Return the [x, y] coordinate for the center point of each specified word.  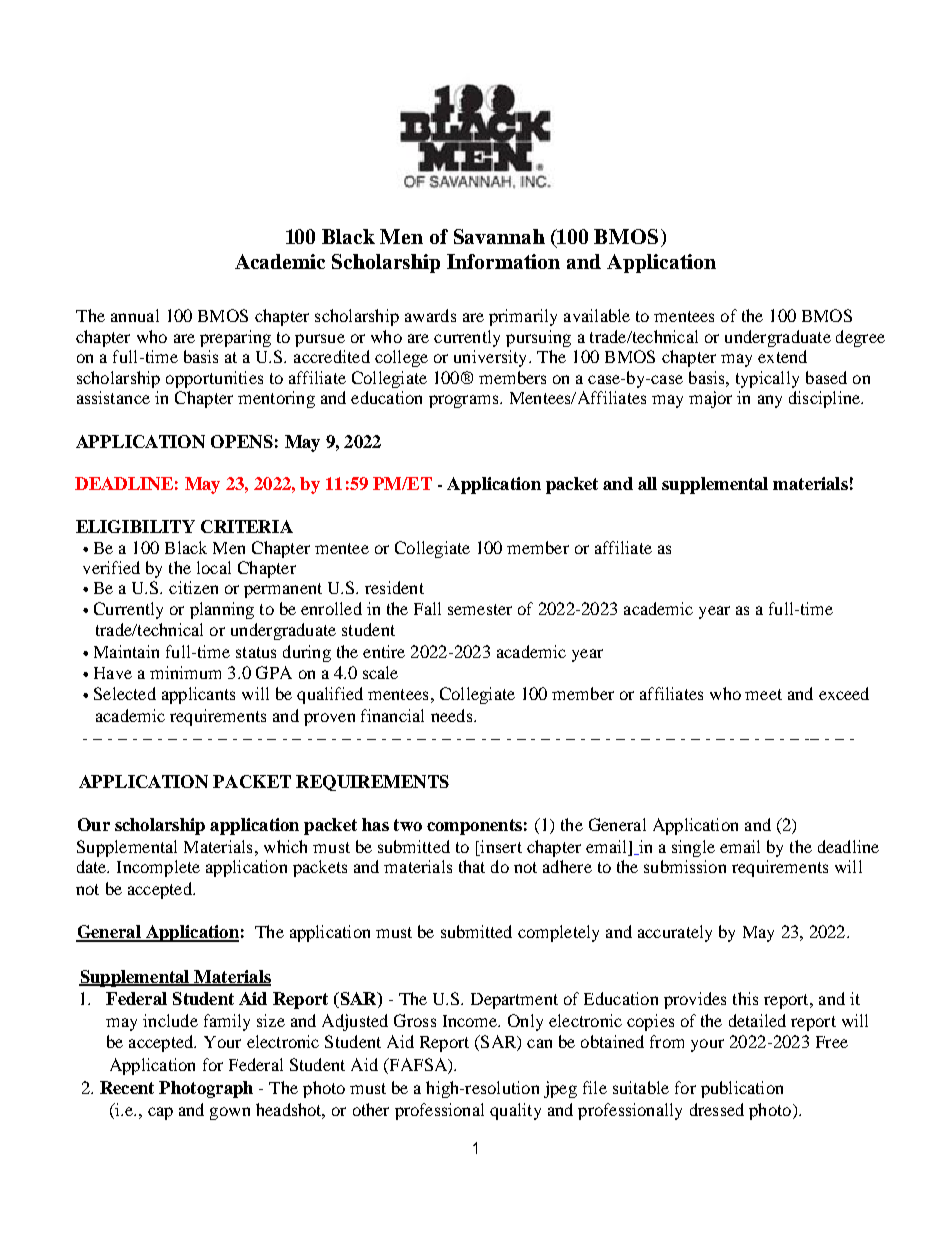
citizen [193, 587]
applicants [198, 695]
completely [558, 933]
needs [453, 715]
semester [480, 609]
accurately [675, 933]
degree [860, 338]
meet [763, 694]
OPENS [242, 441]
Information [503, 261]
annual [135, 315]
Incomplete [158, 868]
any [770, 401]
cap [160, 1113]
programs [465, 401]
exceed [844, 693]
